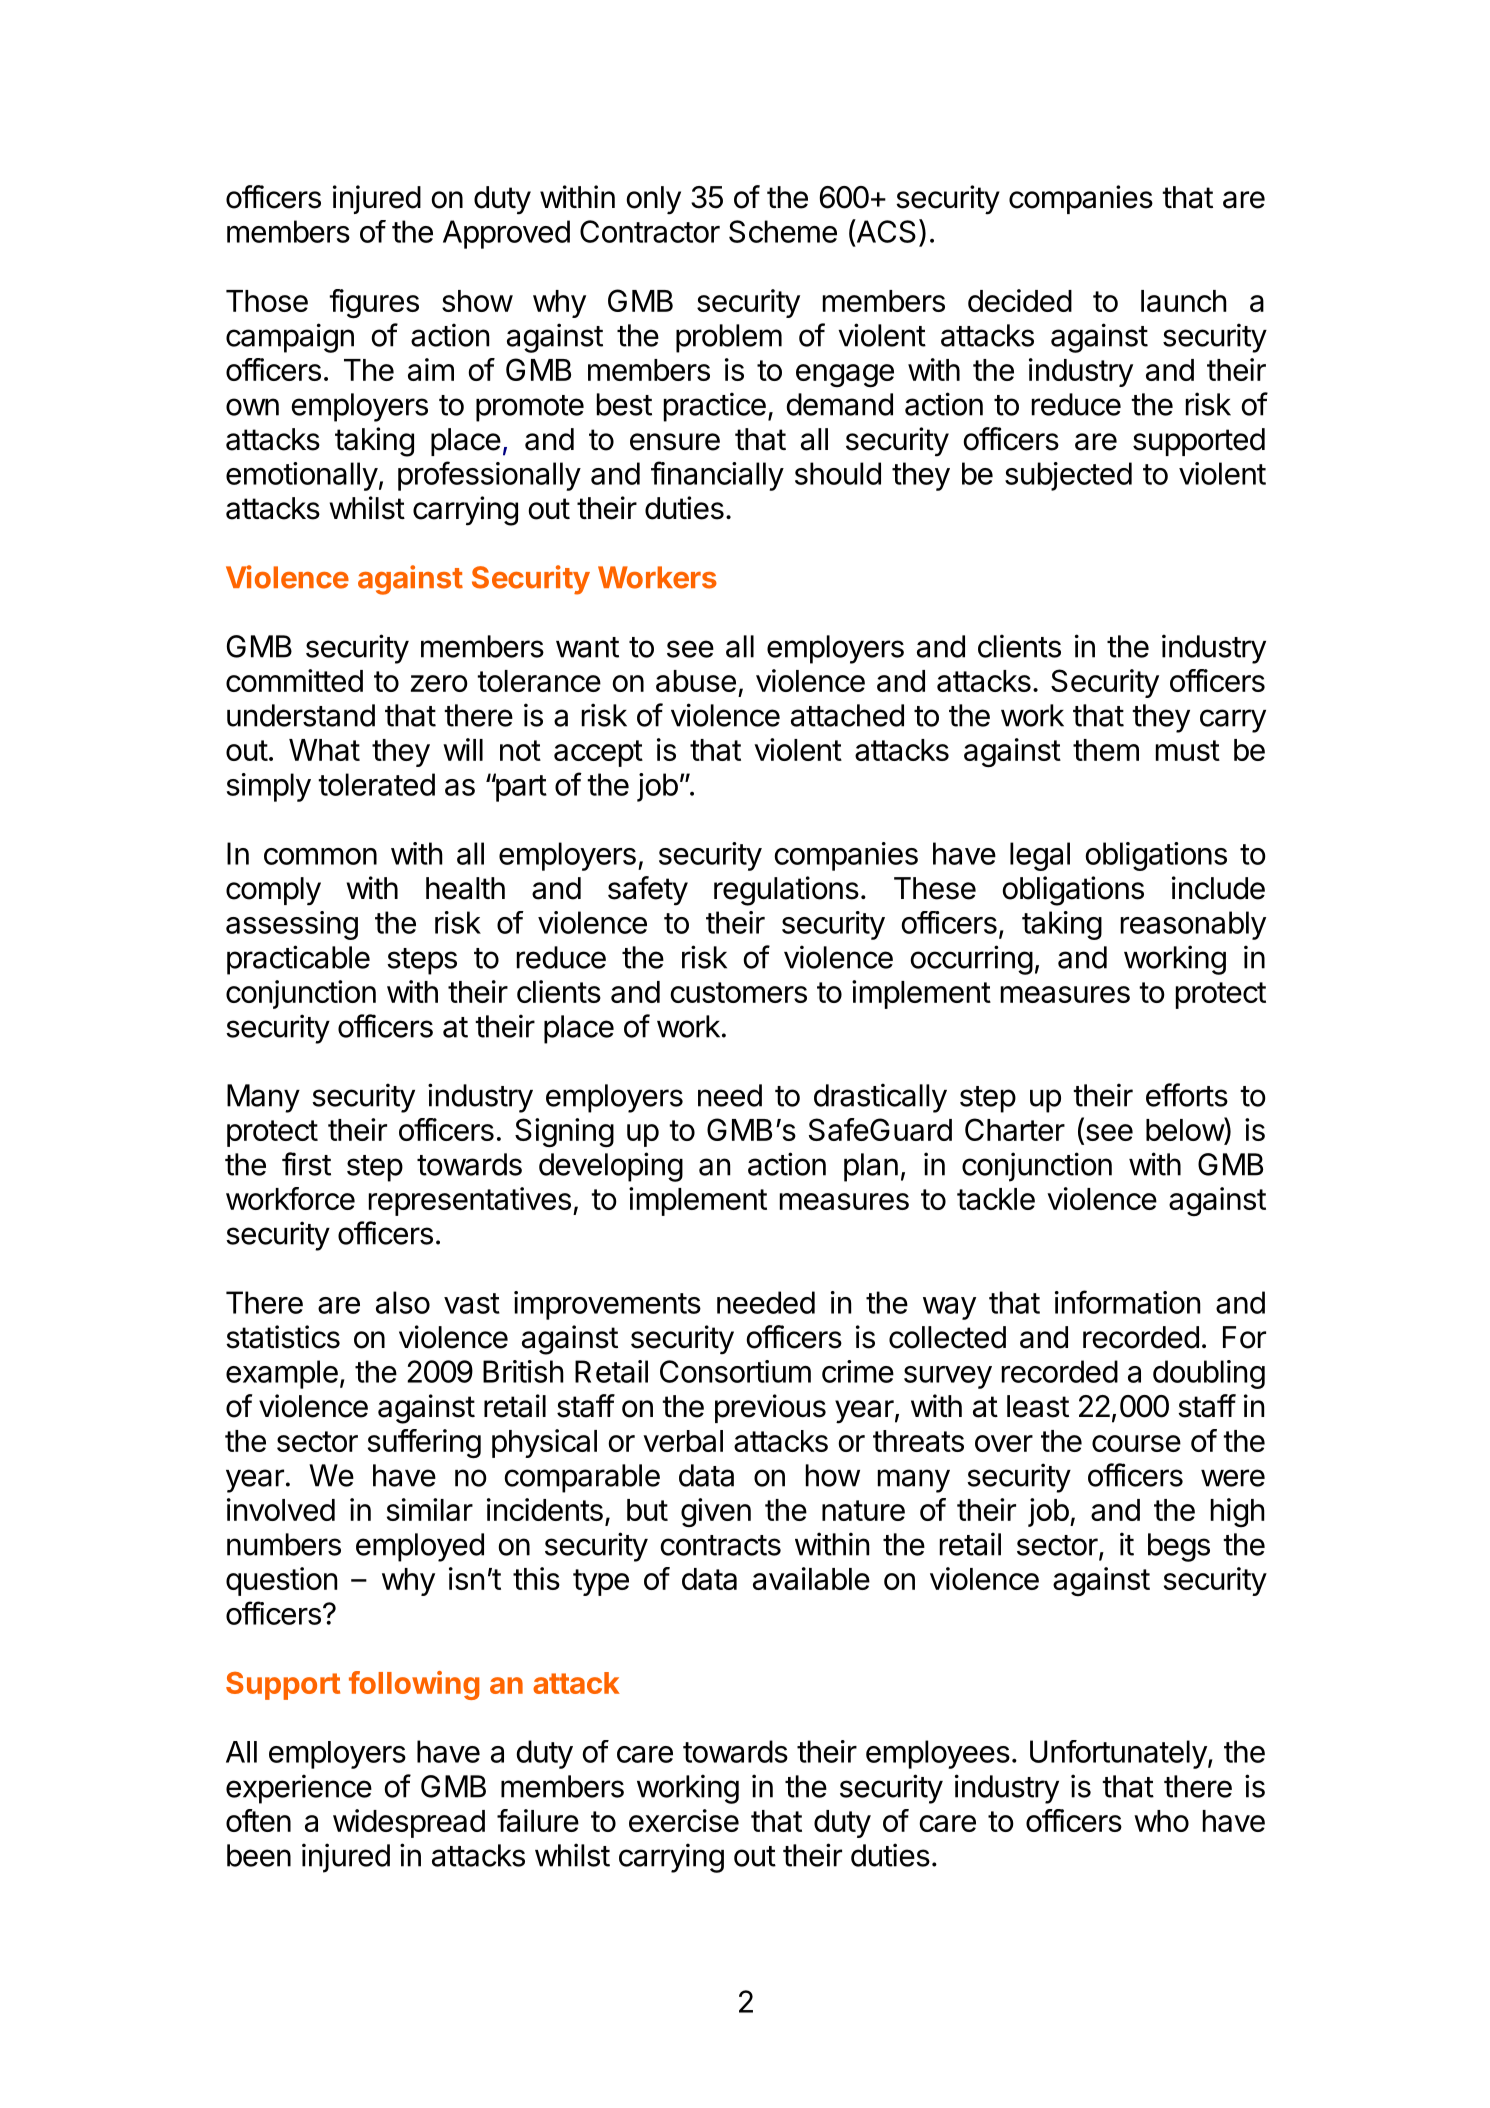 This document has width=1490, height=2108. What do you see at coordinates (1161, 1821) in the document?
I see `who` at bounding box center [1161, 1821].
